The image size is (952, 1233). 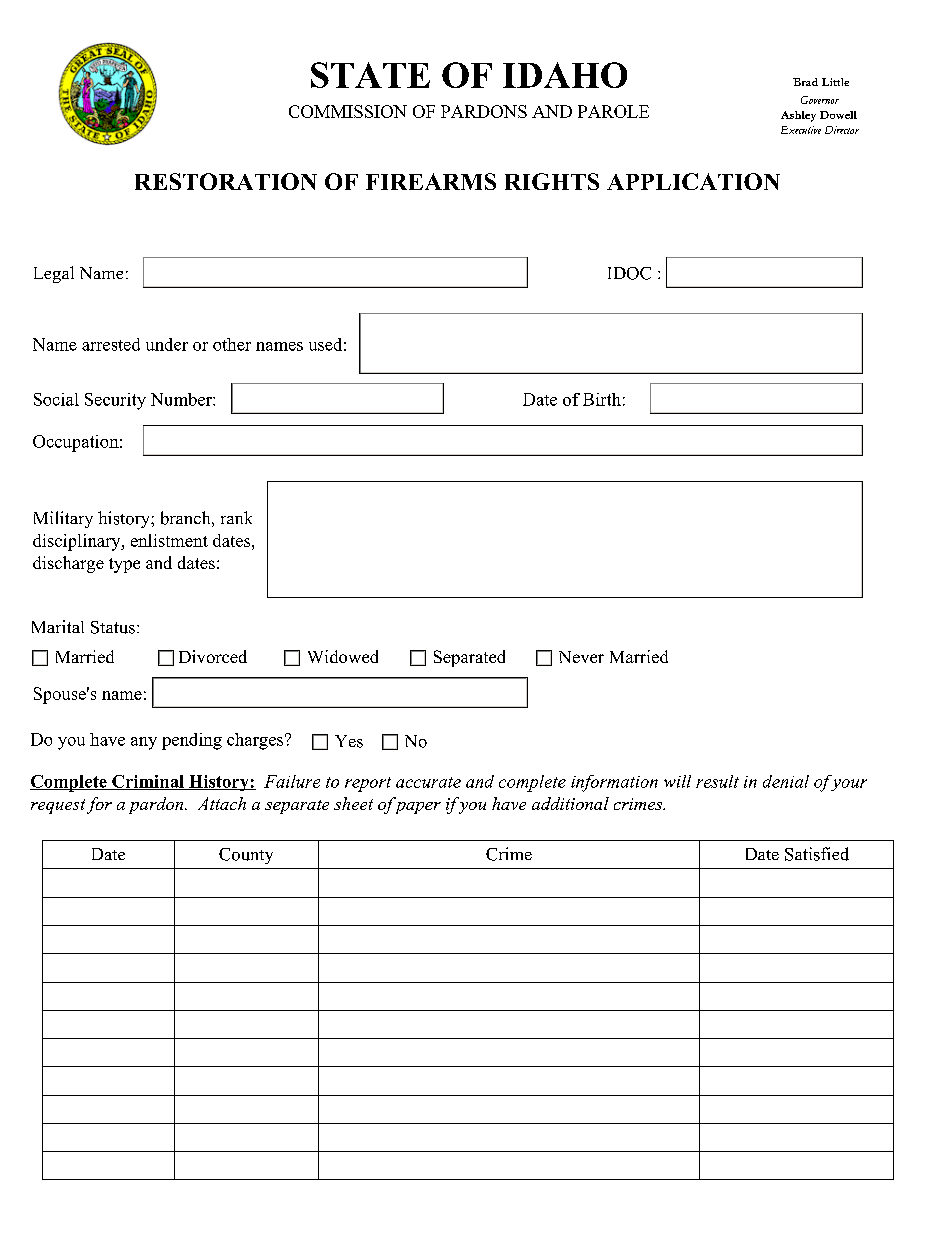 I want to click on Security, so click(x=115, y=401).
